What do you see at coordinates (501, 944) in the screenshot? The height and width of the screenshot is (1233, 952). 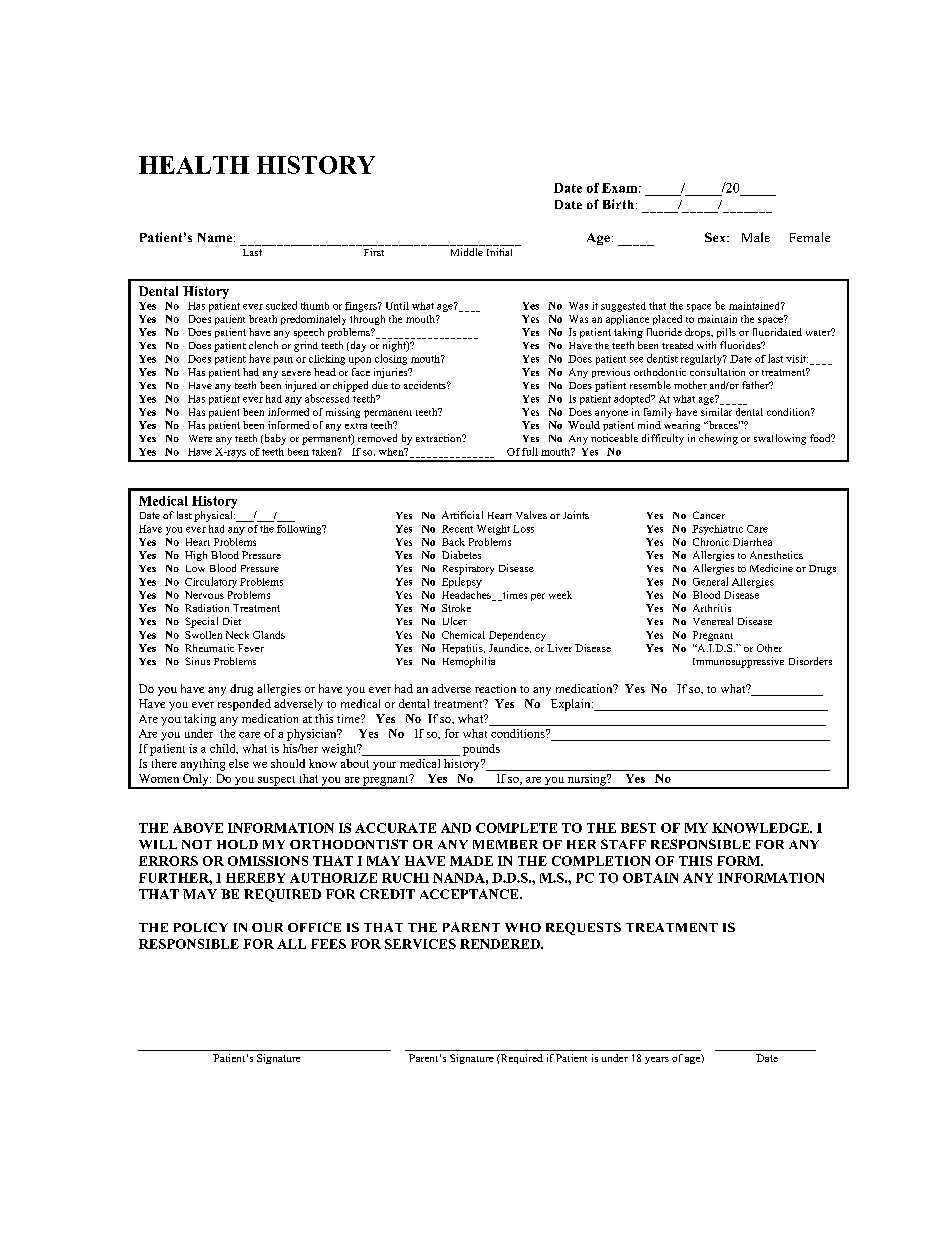 I see `RENDERED` at bounding box center [501, 944].
